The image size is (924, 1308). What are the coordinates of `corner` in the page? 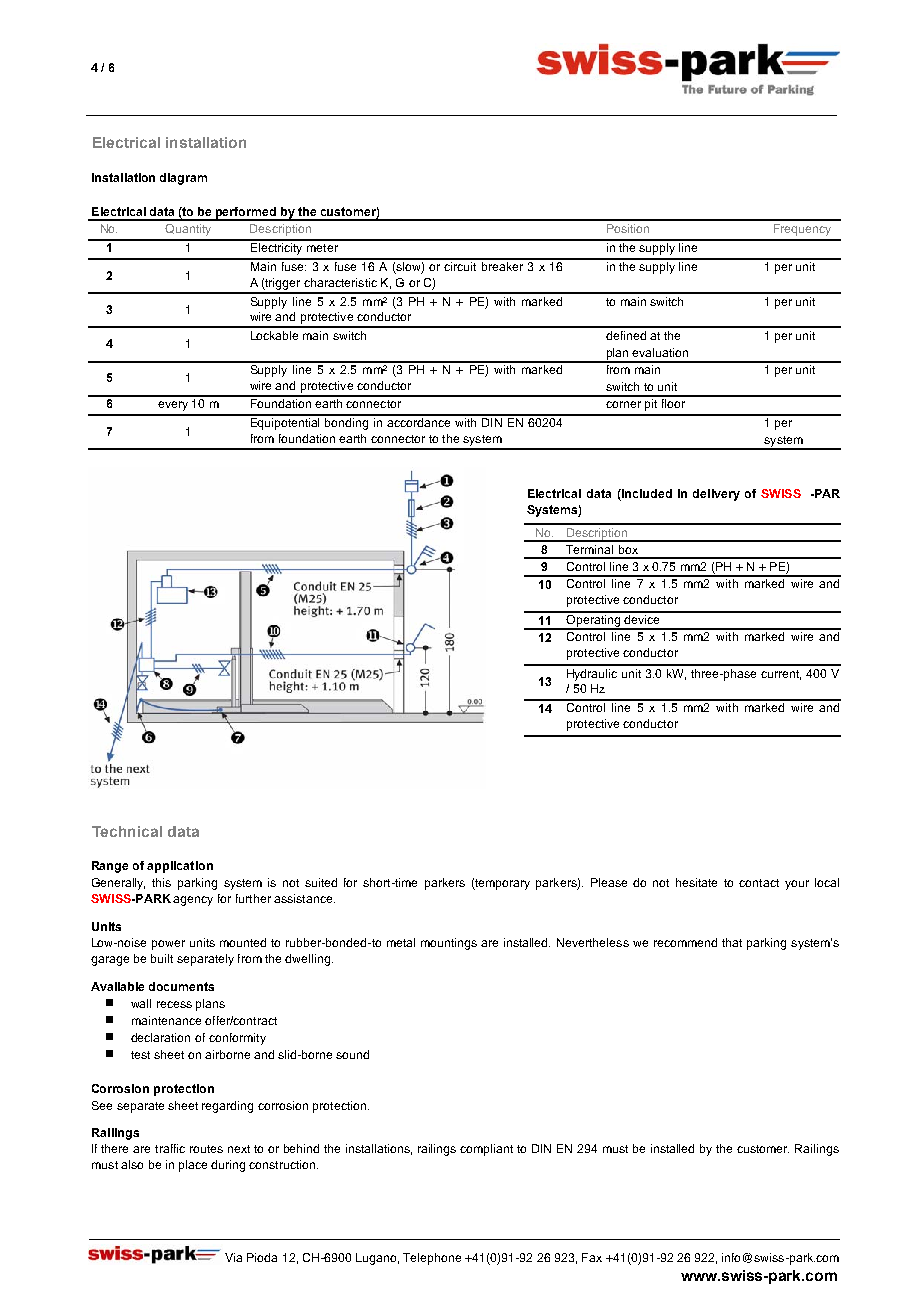 It's located at (623, 404).
